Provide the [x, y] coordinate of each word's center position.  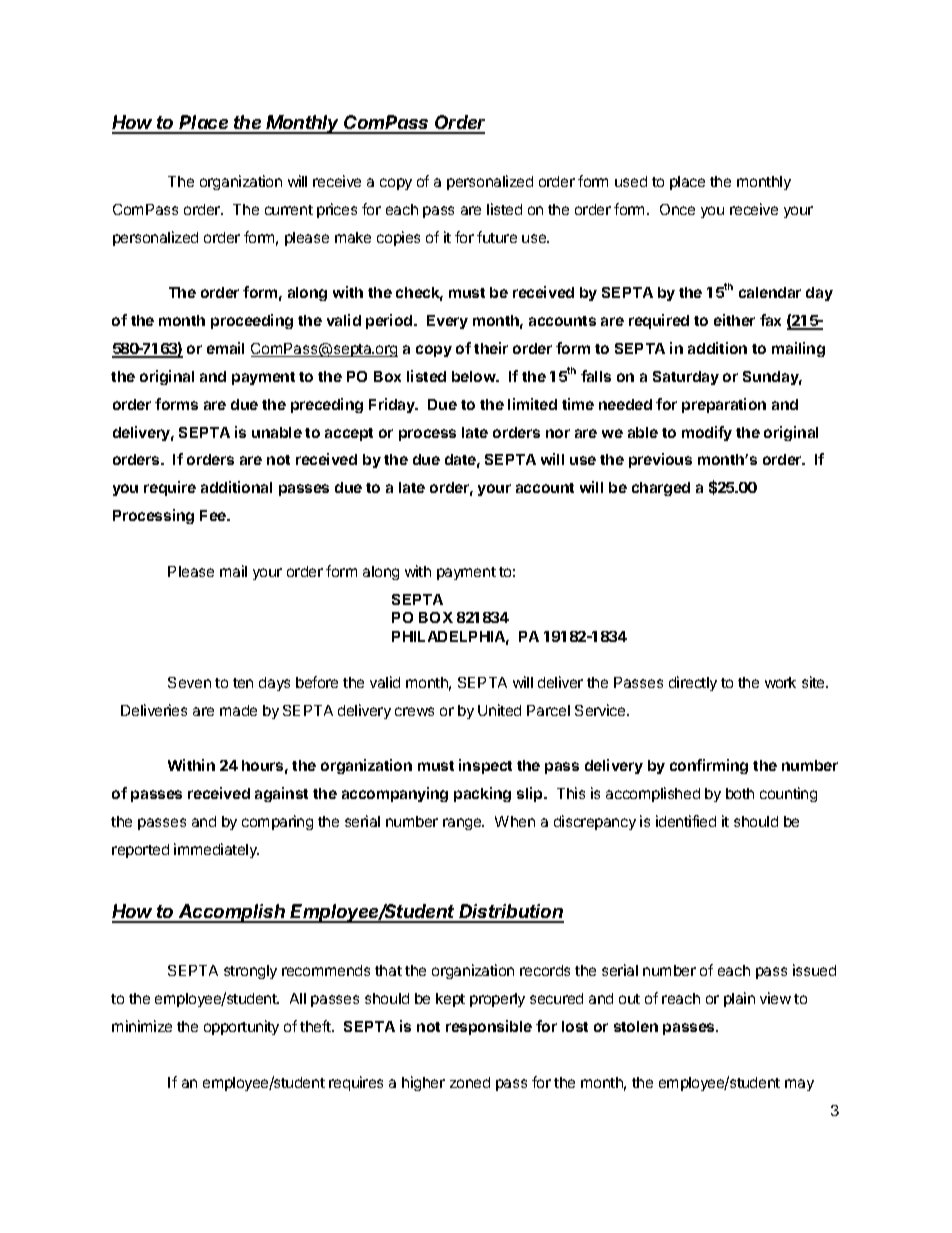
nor [558, 433]
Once [677, 209]
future [497, 237]
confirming [709, 766]
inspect [485, 766]
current [289, 210]
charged [661, 489]
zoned [470, 1082]
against [281, 794]
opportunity [241, 1027]
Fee [214, 515]
